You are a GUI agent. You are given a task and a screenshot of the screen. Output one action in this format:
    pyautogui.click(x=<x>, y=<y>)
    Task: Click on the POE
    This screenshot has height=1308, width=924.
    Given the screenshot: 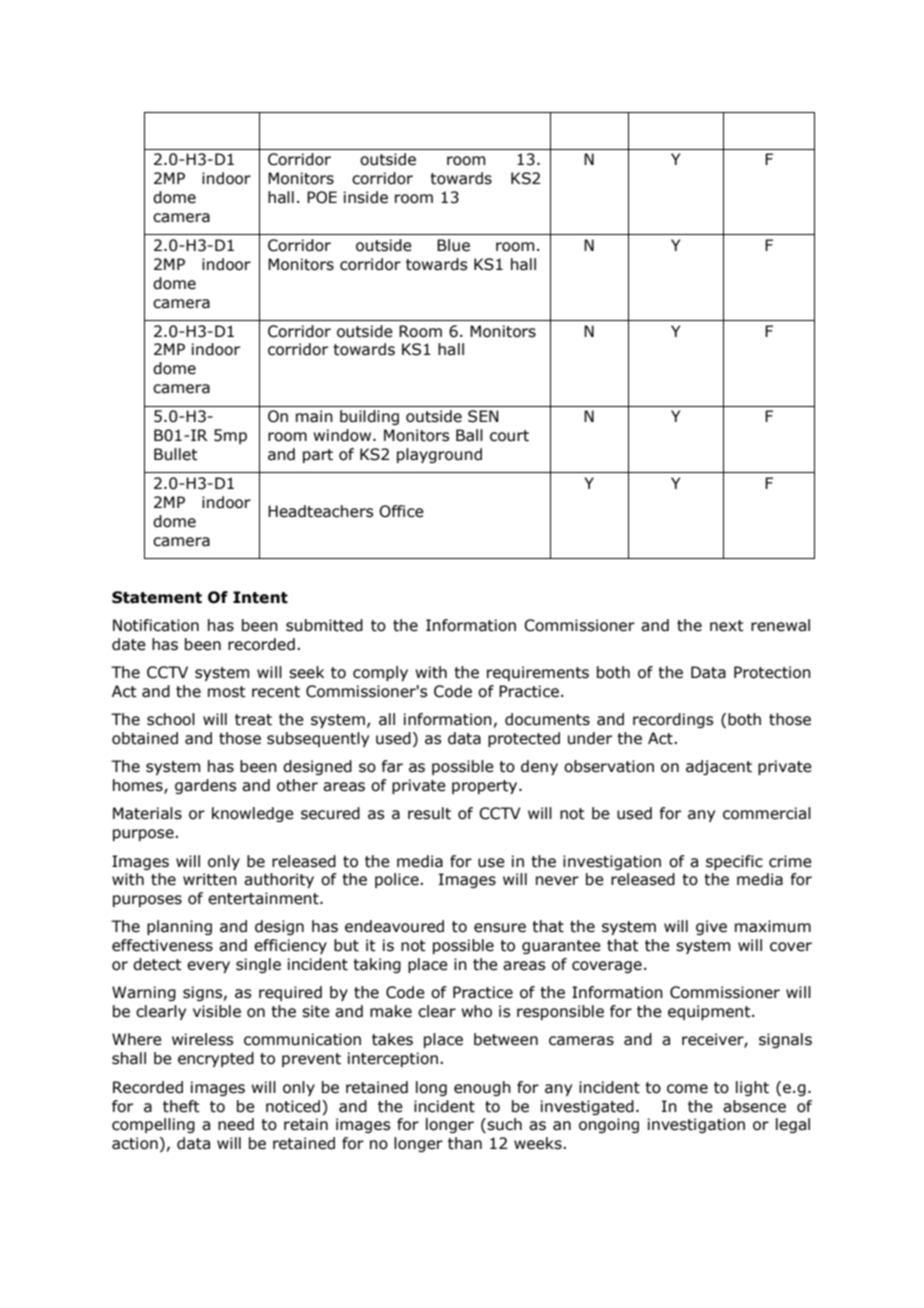 What is the action you would take?
    pyautogui.click(x=322, y=197)
